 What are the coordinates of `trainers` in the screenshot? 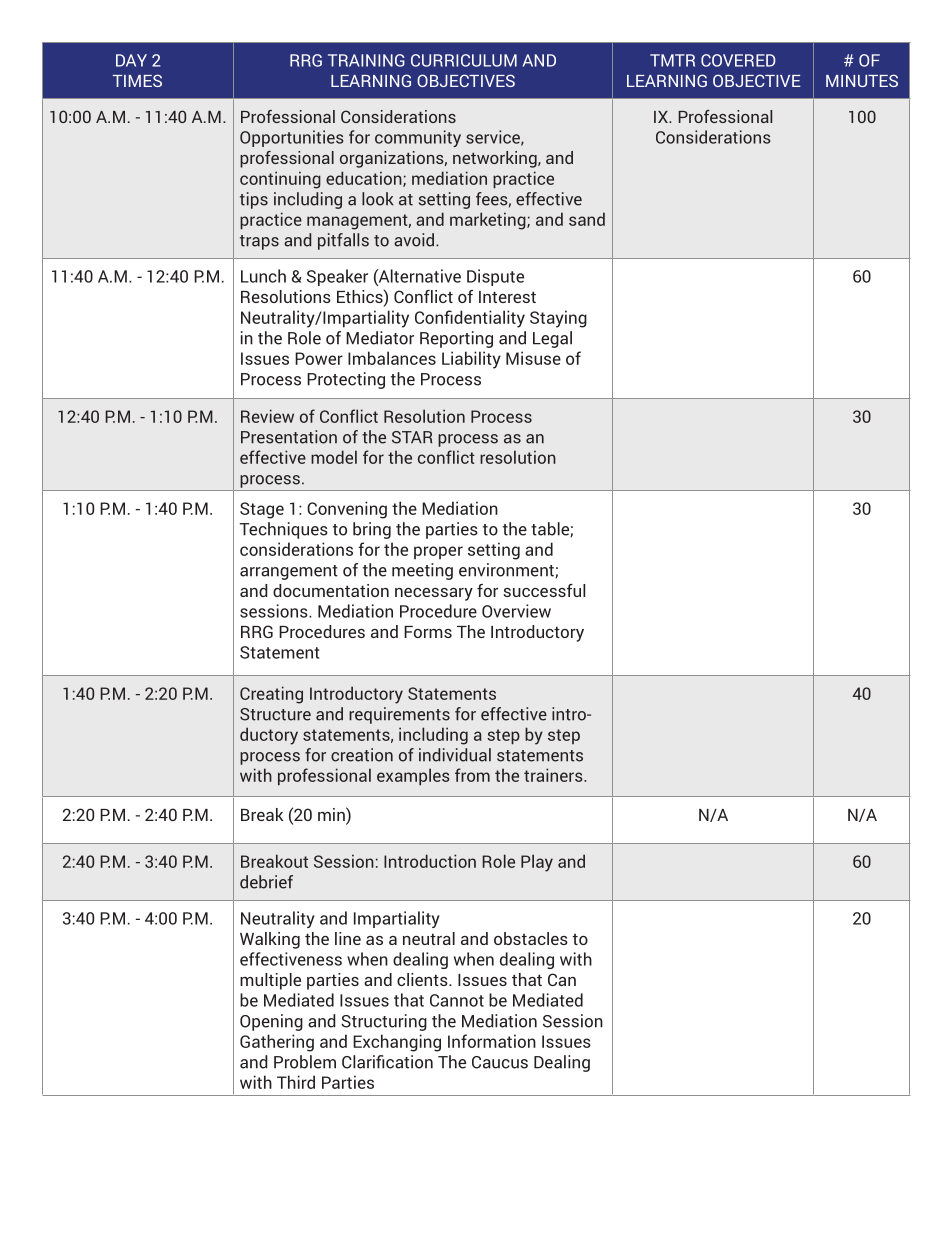 It's located at (554, 775).
